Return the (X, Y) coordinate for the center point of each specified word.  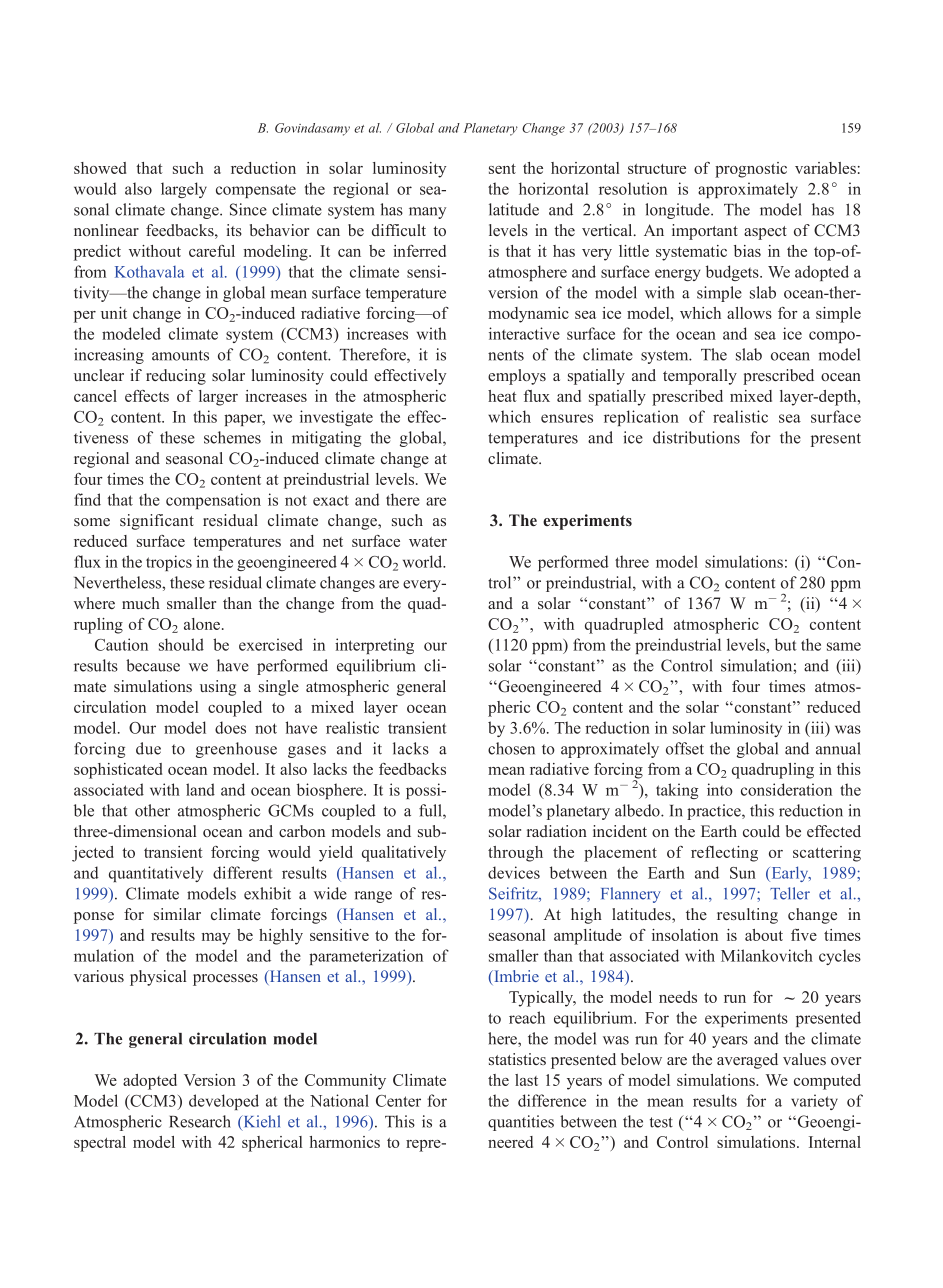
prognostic (751, 170)
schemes (232, 437)
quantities (521, 1123)
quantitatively (156, 874)
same (844, 646)
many (427, 213)
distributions (696, 437)
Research (200, 1121)
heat (502, 396)
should (181, 644)
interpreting (374, 646)
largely (184, 190)
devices (514, 872)
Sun (743, 873)
